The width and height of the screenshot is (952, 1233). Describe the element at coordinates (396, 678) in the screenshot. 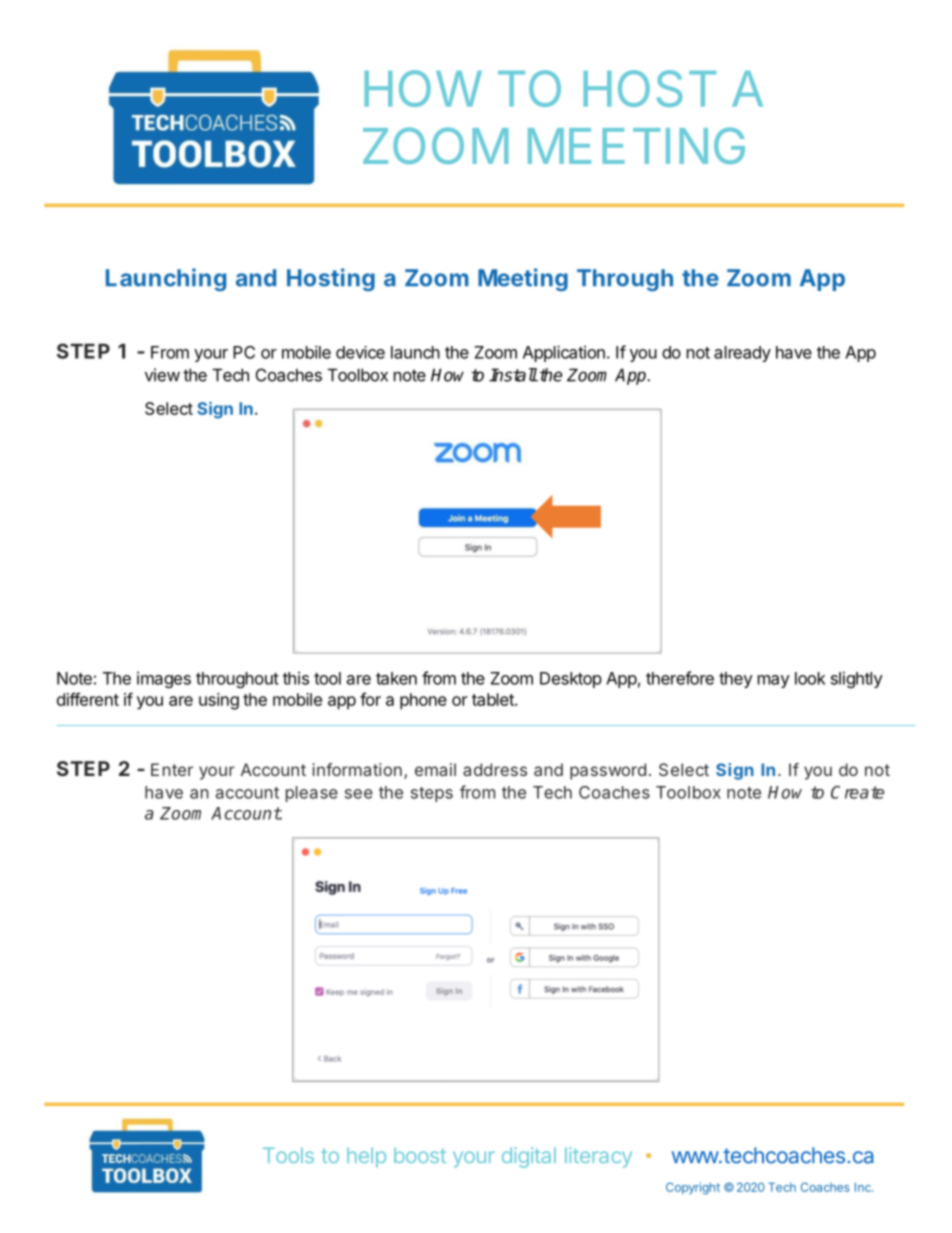

I see `taken` at that location.
